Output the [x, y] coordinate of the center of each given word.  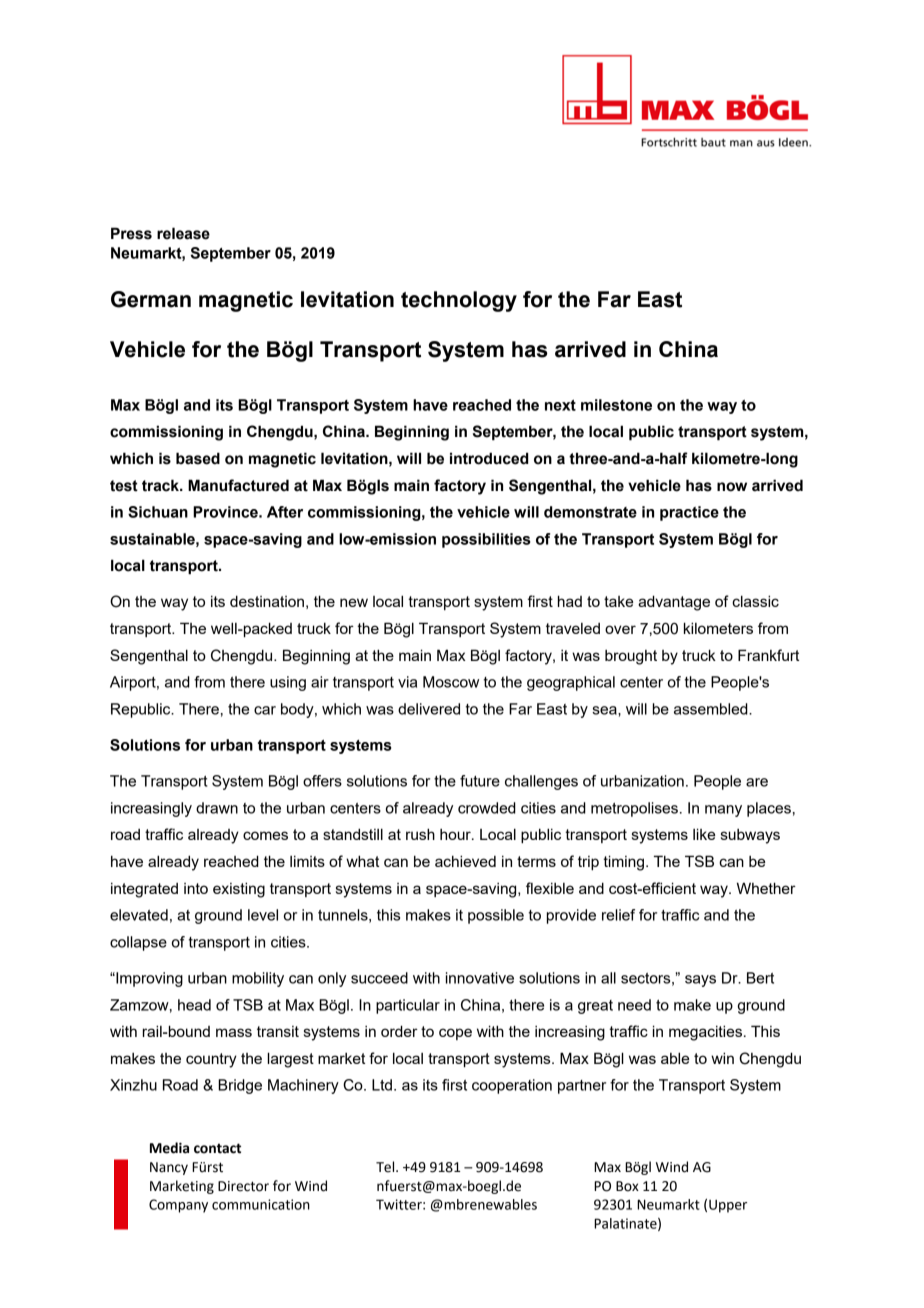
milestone [616, 405]
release [183, 233]
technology [459, 301]
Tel [386, 1167]
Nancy [169, 1168]
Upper [728, 1206]
